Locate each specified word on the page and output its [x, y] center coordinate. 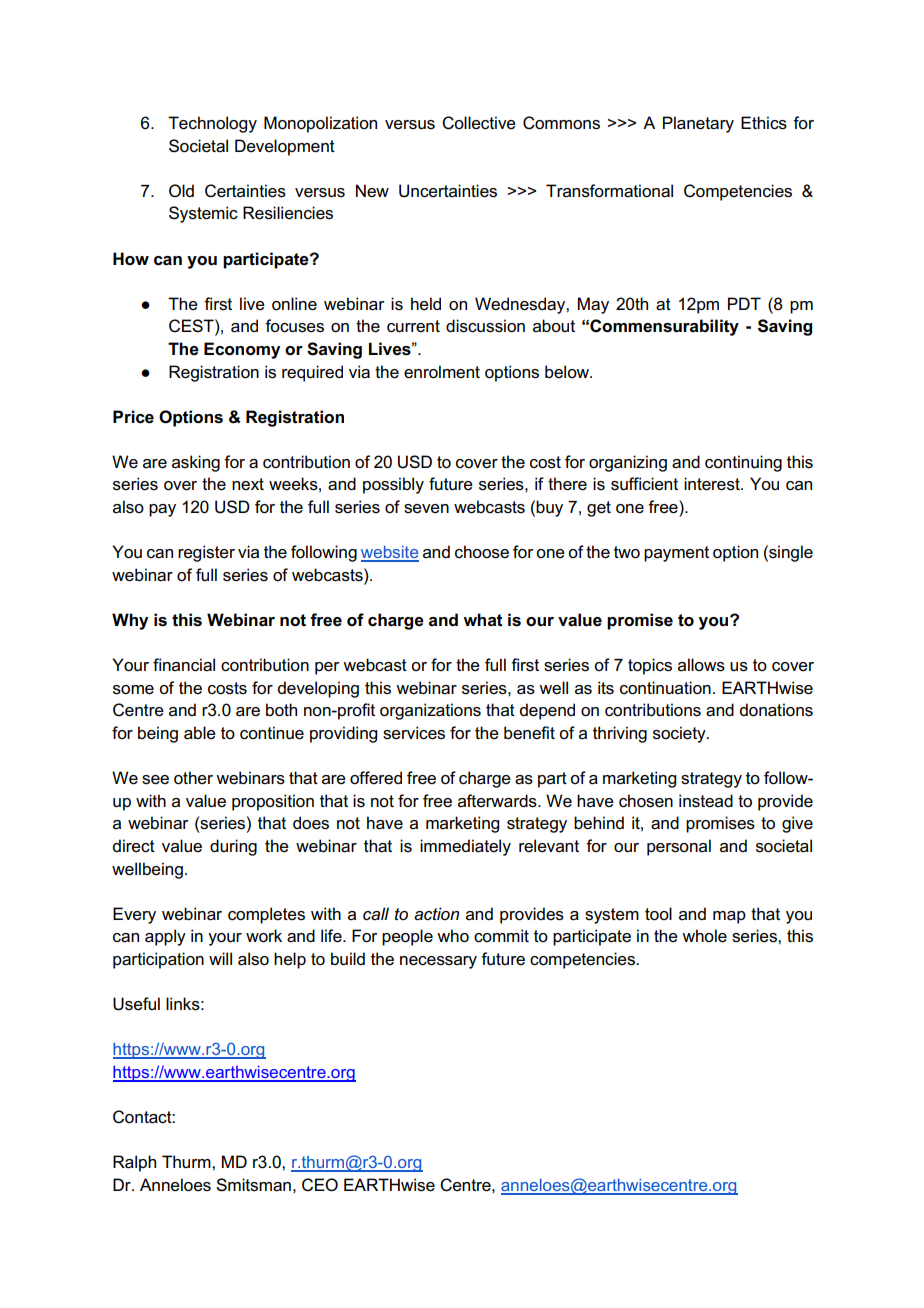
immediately [465, 847]
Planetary [698, 124]
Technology [212, 124]
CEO [320, 1185]
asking [196, 463]
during [233, 847]
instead [706, 801]
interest [713, 484]
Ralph [134, 1163]
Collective [479, 123]
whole [704, 936]
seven [426, 509]
